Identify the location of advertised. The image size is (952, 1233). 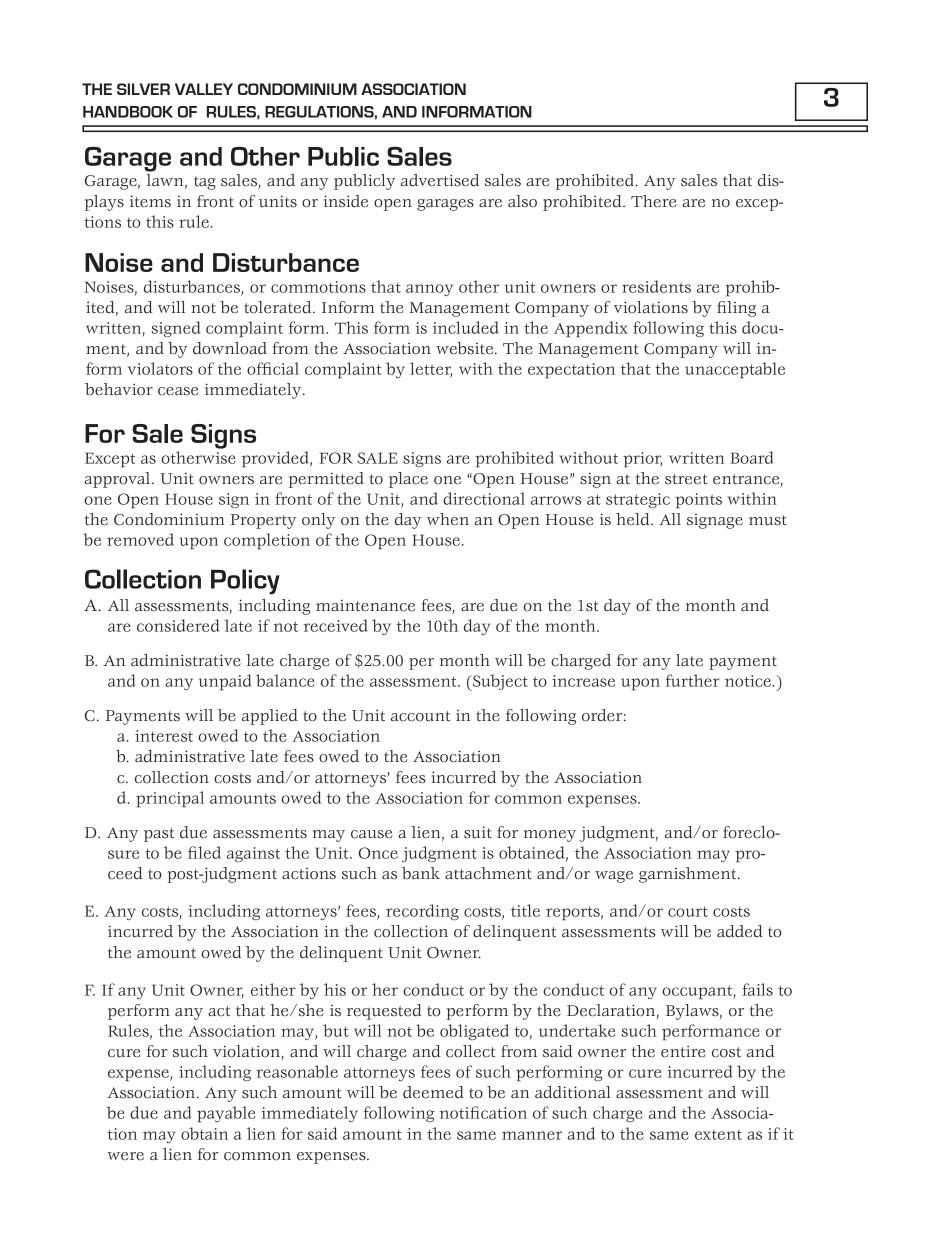
(440, 180).
